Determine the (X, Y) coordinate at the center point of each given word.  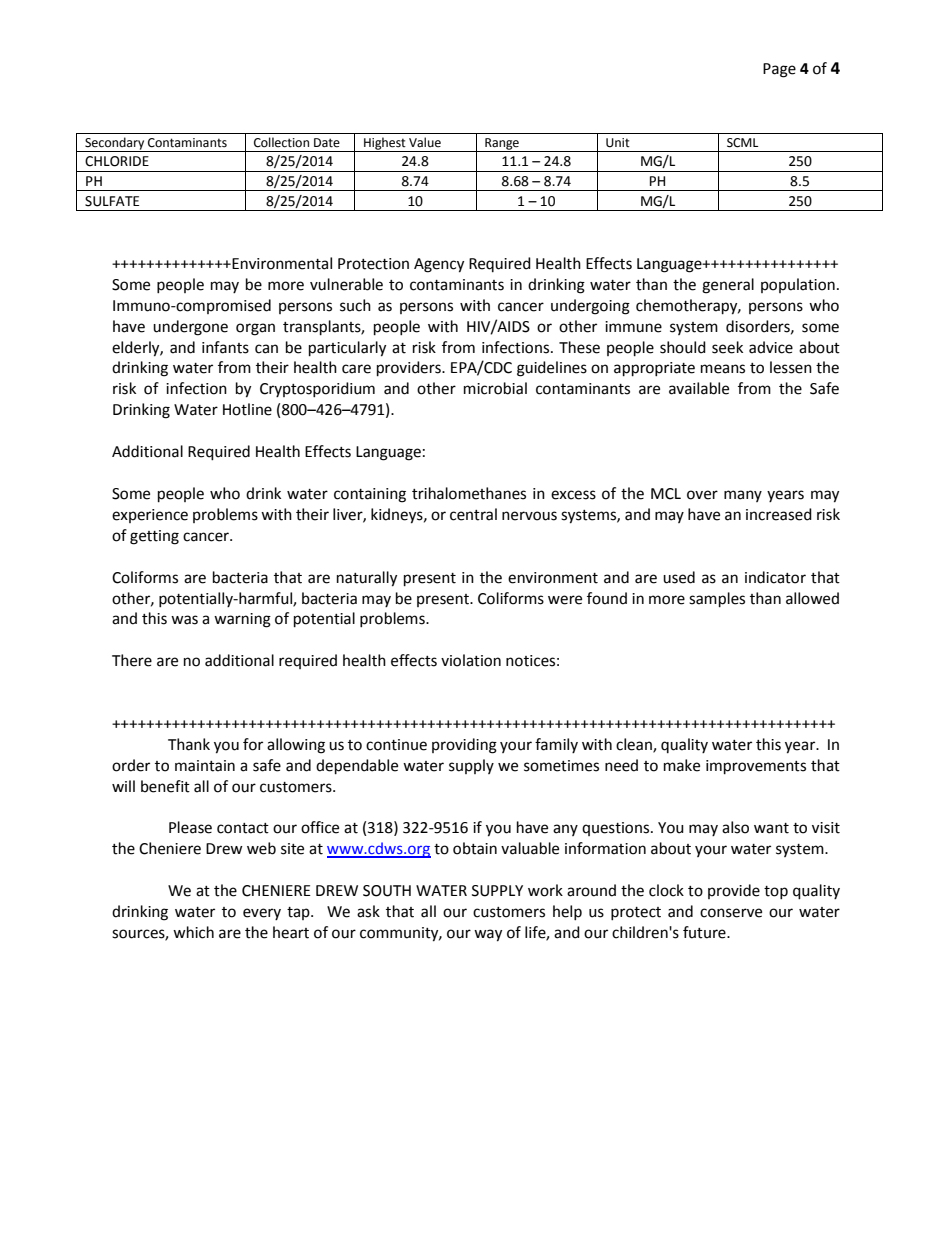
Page (779, 70)
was (184, 620)
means (723, 369)
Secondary (115, 144)
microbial (495, 388)
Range (502, 145)
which (193, 932)
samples (717, 600)
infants (225, 347)
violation (471, 660)
